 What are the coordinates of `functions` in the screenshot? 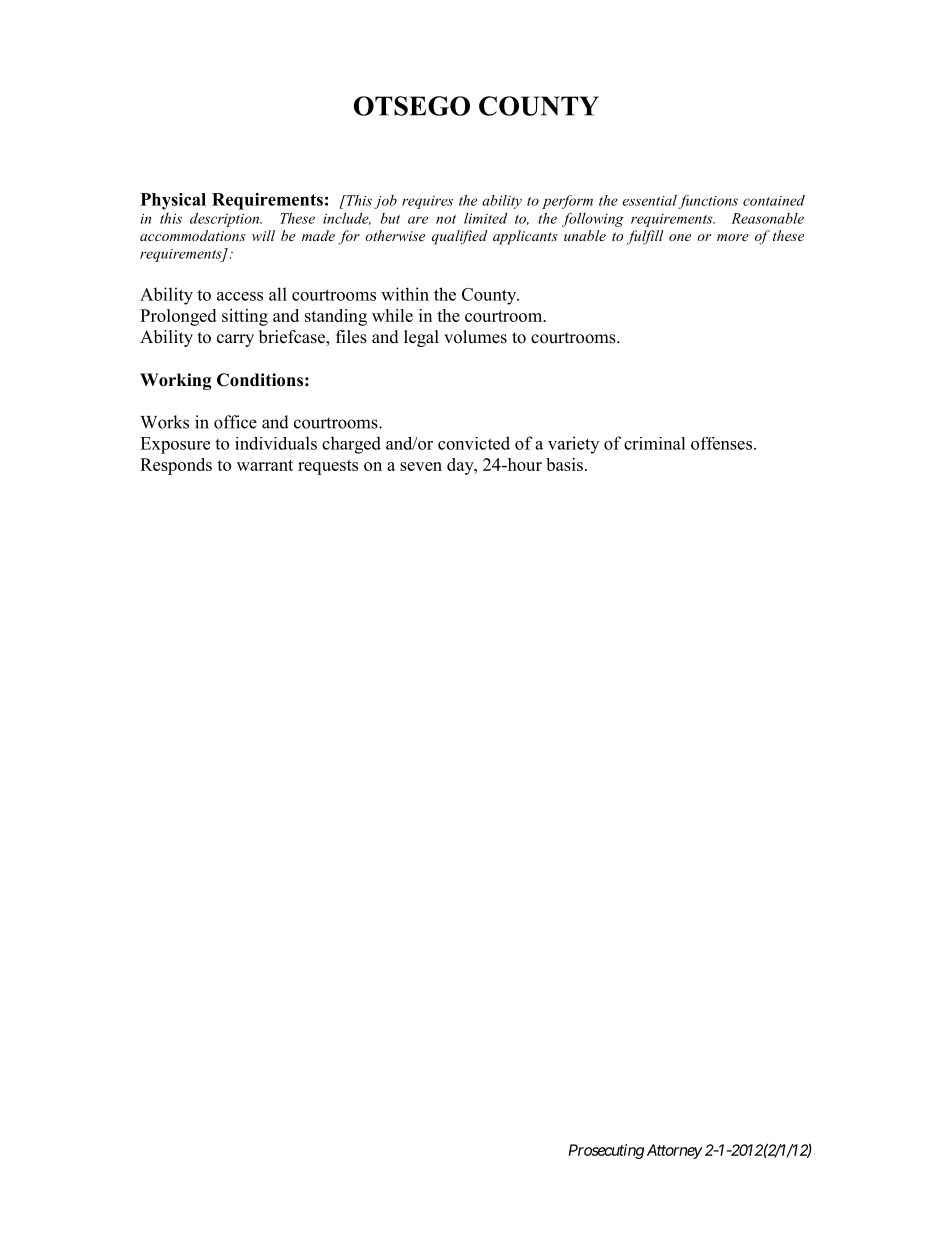 It's located at (708, 202).
